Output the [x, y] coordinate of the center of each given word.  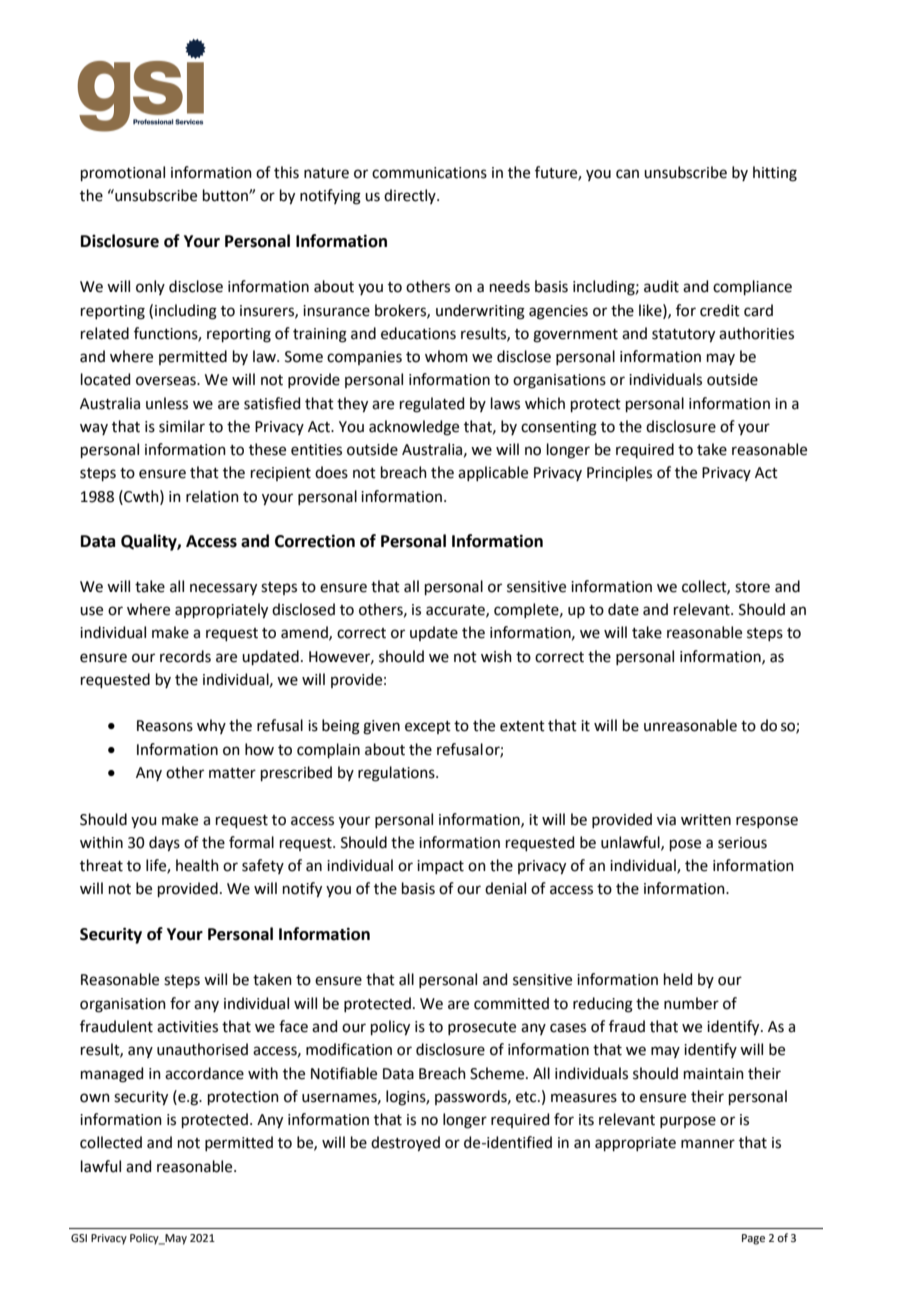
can [627, 174]
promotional [123, 173]
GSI [79, 1238]
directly [411, 196]
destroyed [405, 1144]
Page [753, 1239]
